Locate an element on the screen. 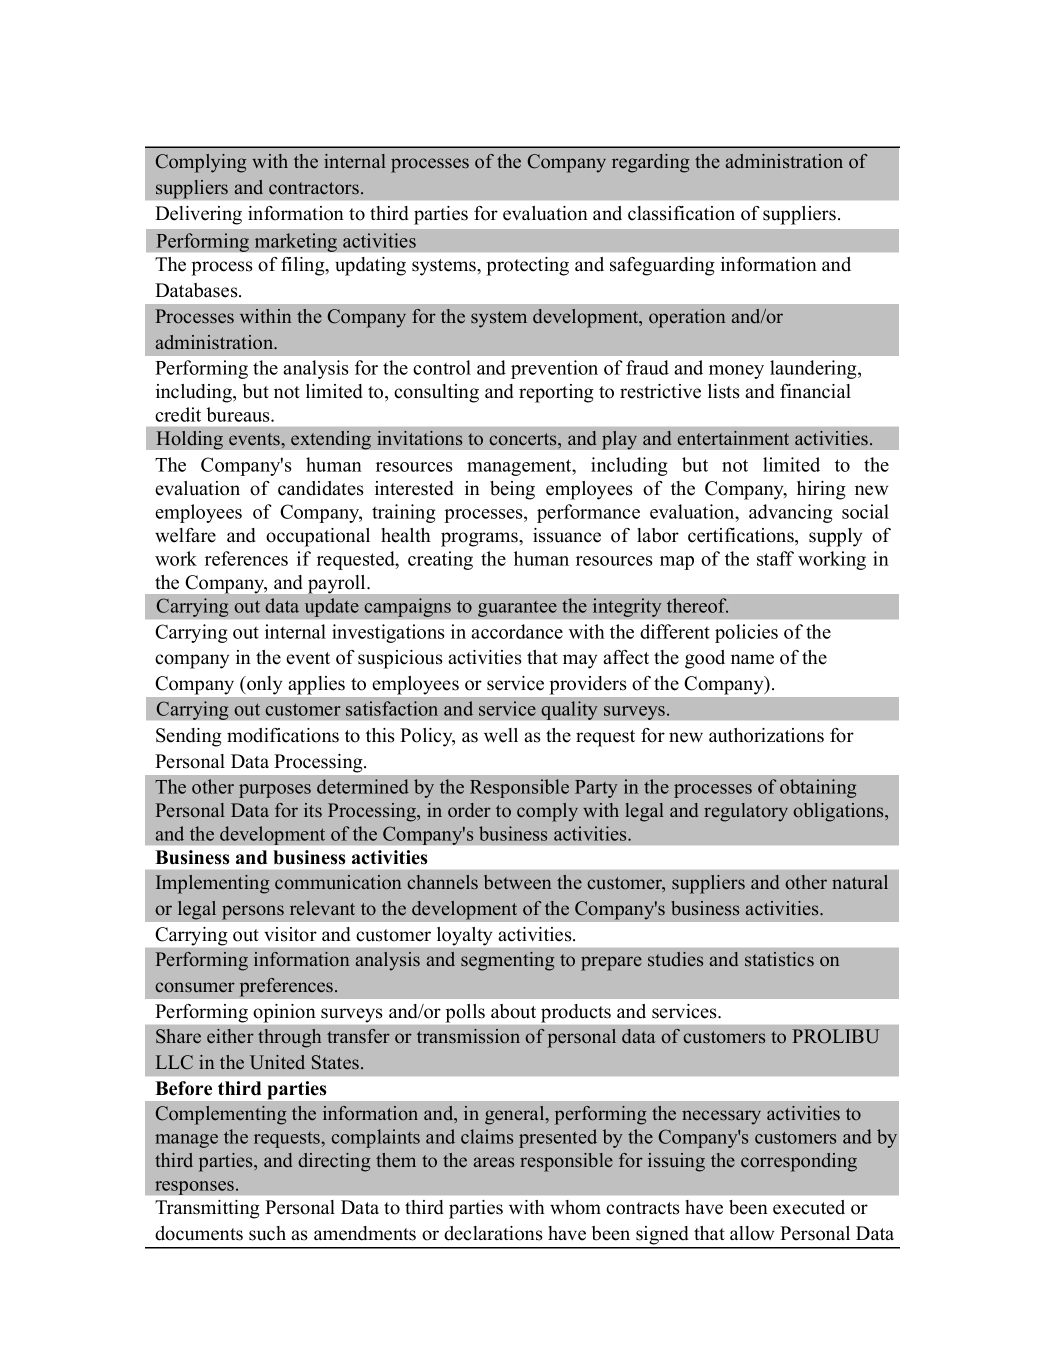  only is located at coordinates (263, 685).
